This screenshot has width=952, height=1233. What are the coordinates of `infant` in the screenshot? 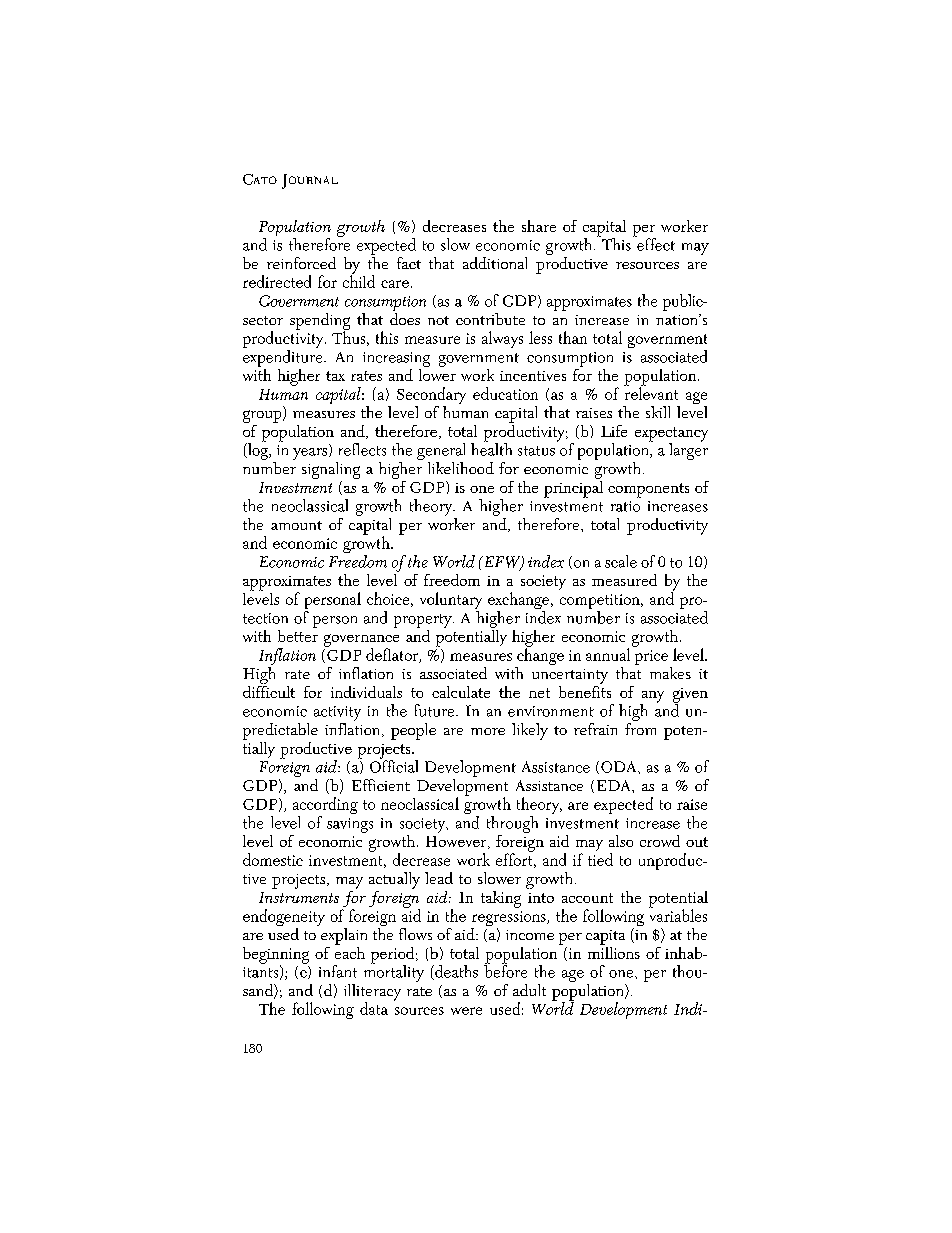 It's located at (338, 971).
